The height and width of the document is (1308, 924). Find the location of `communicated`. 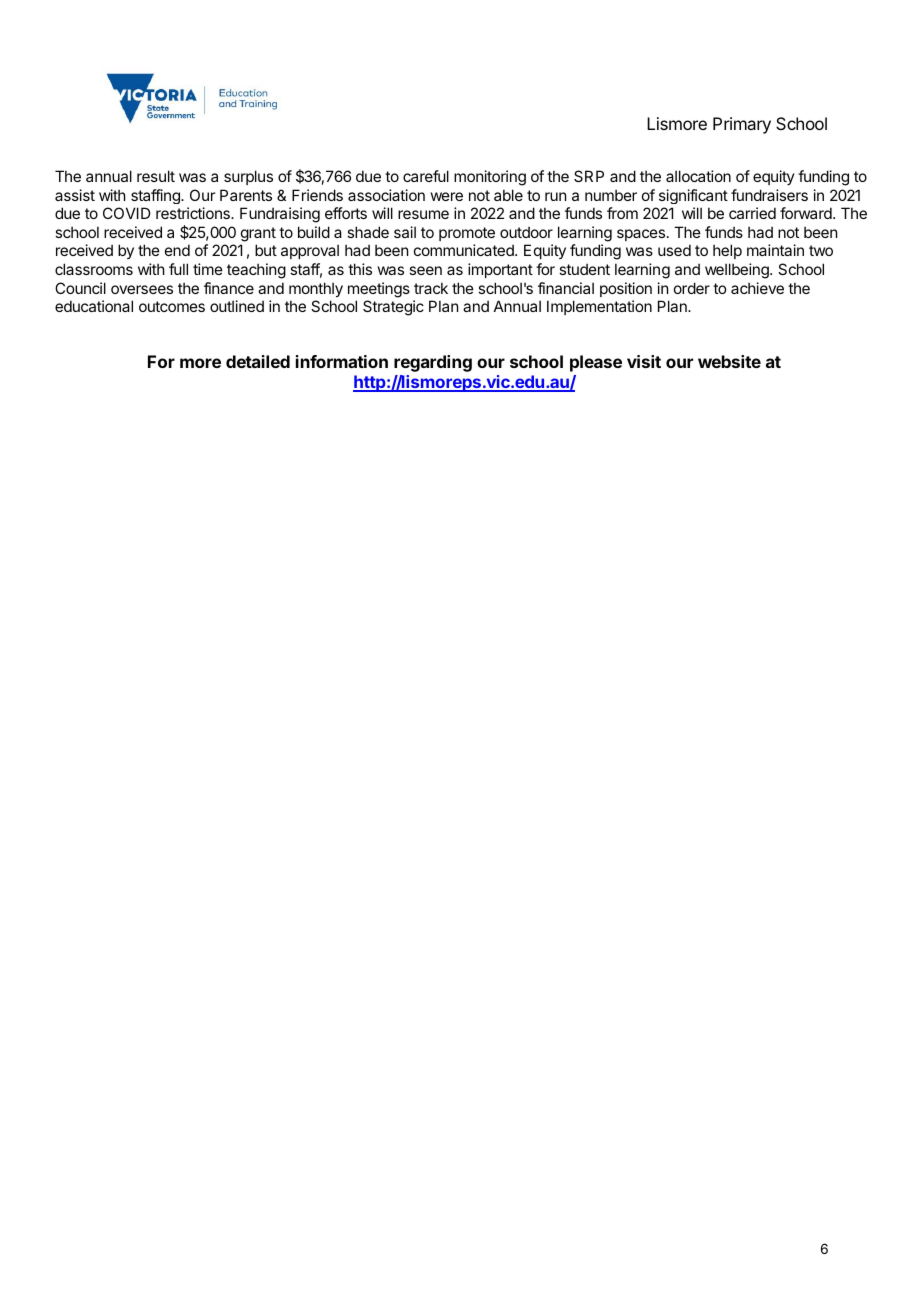

communicated is located at coordinates (465, 250).
